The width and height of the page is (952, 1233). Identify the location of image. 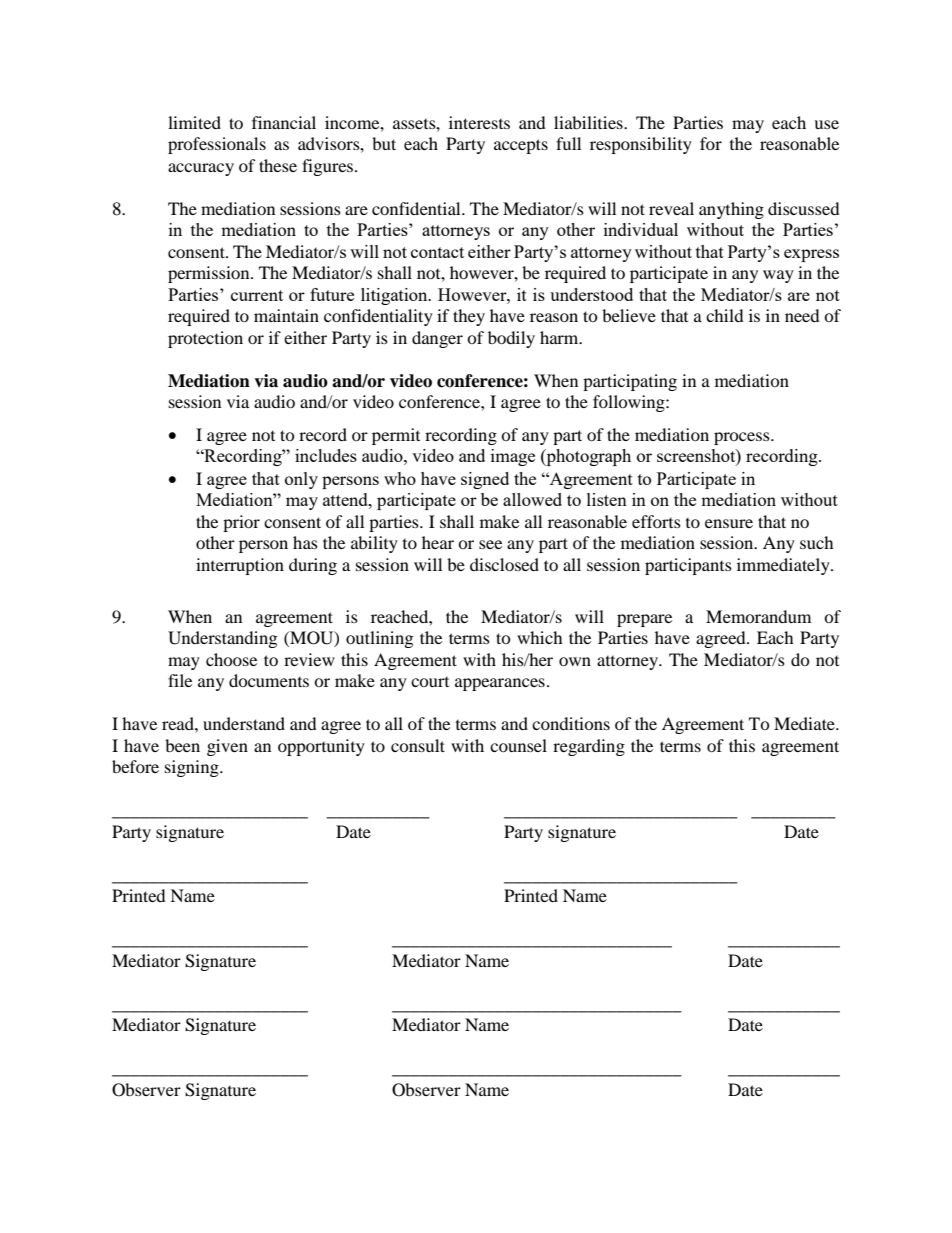
(513, 457).
